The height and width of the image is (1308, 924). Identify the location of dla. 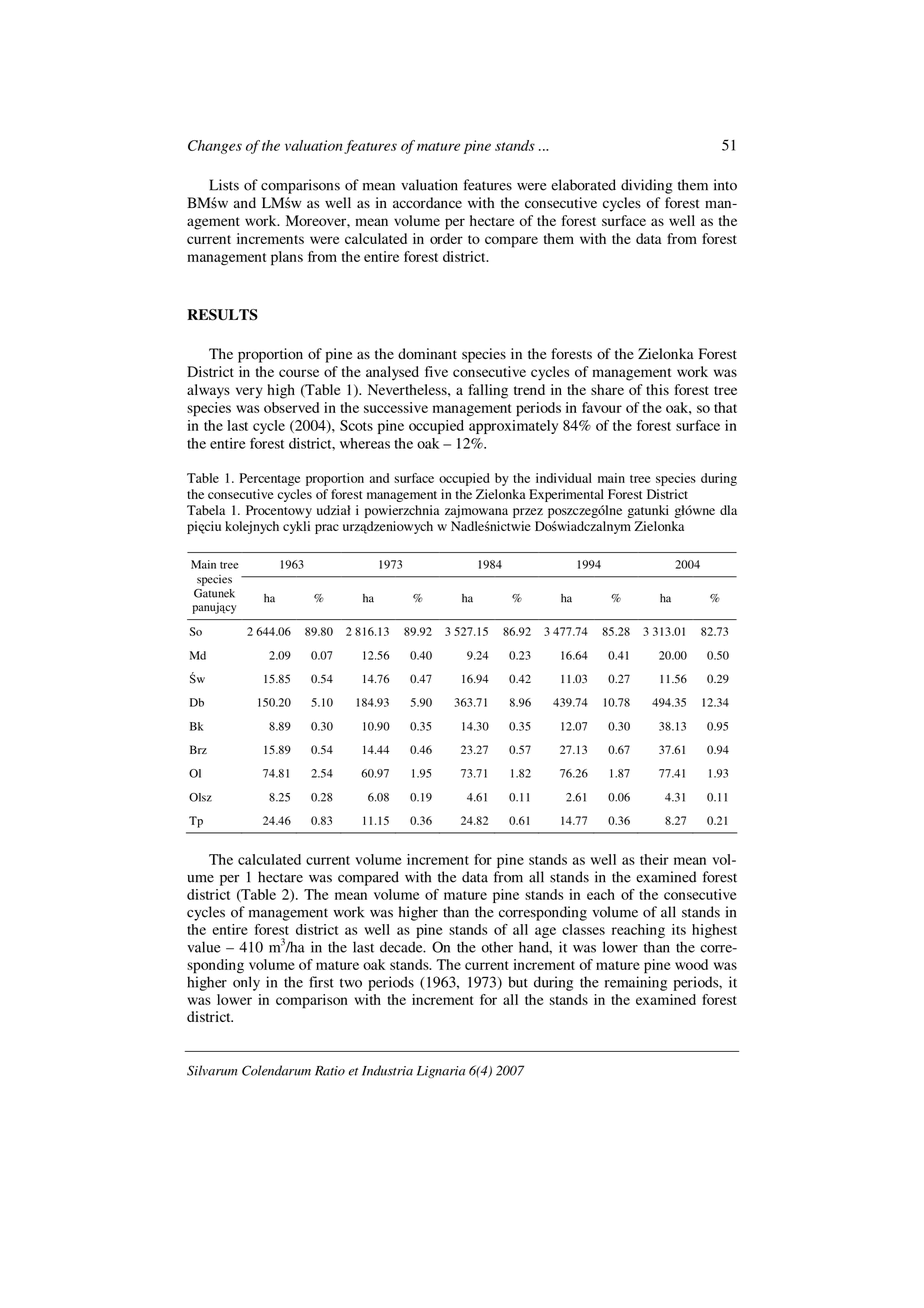
(728, 510).
